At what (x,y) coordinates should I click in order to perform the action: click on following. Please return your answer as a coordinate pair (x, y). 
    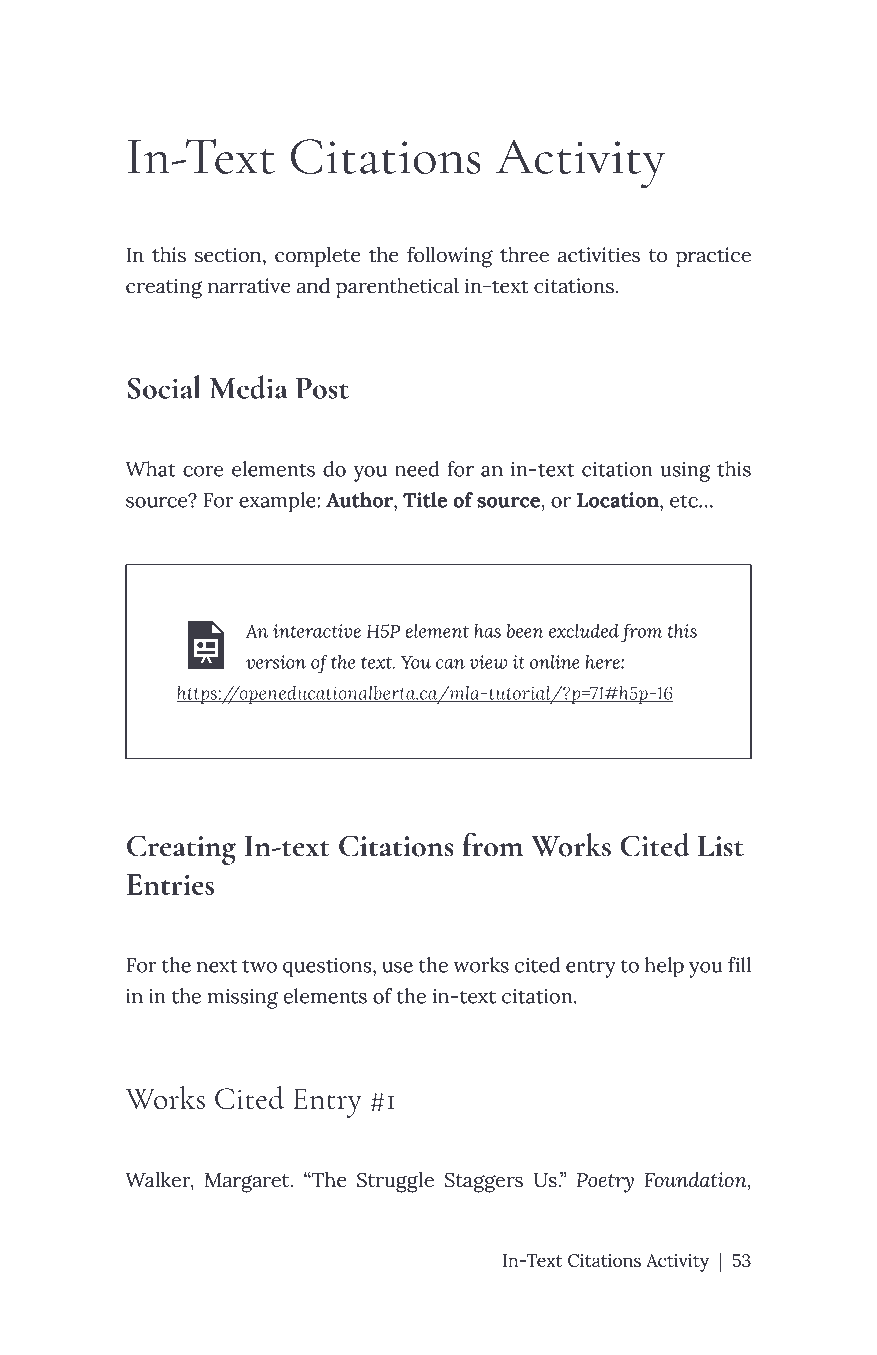
    Looking at the image, I should click on (450, 257).
